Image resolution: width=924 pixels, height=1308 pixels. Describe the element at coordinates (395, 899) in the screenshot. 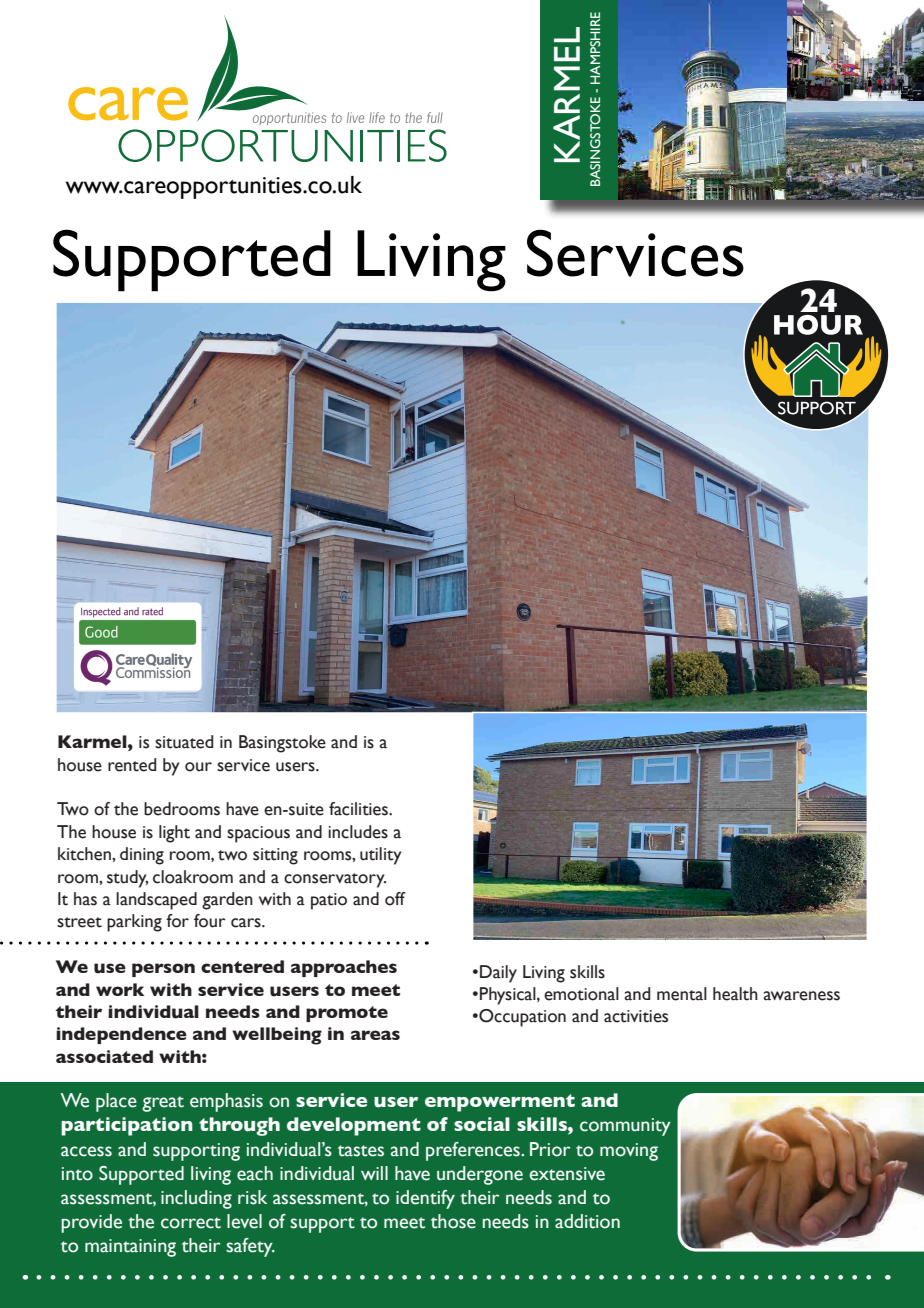

I see `off` at that location.
